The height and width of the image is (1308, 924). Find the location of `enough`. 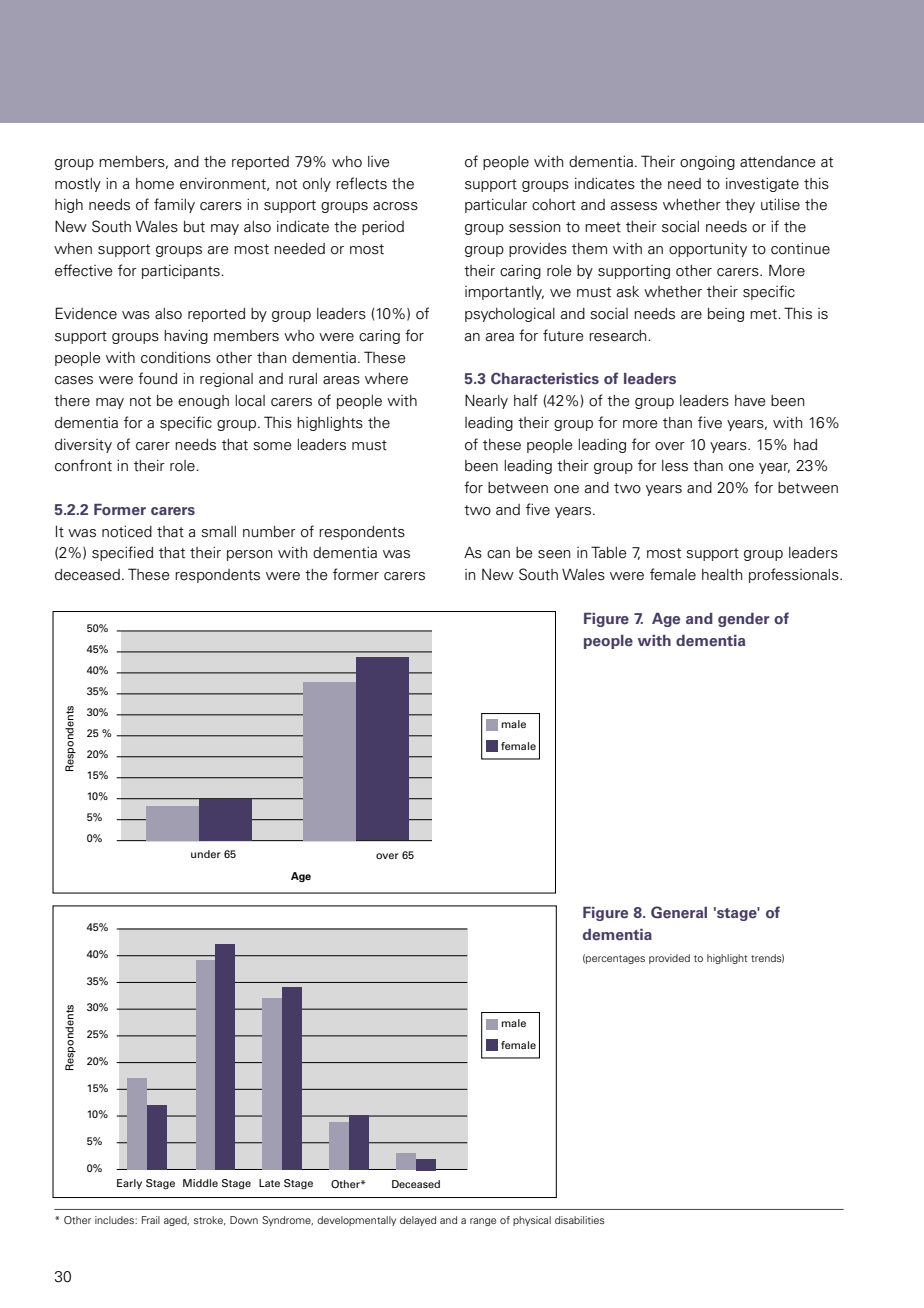

enough is located at coordinates (203, 402).
